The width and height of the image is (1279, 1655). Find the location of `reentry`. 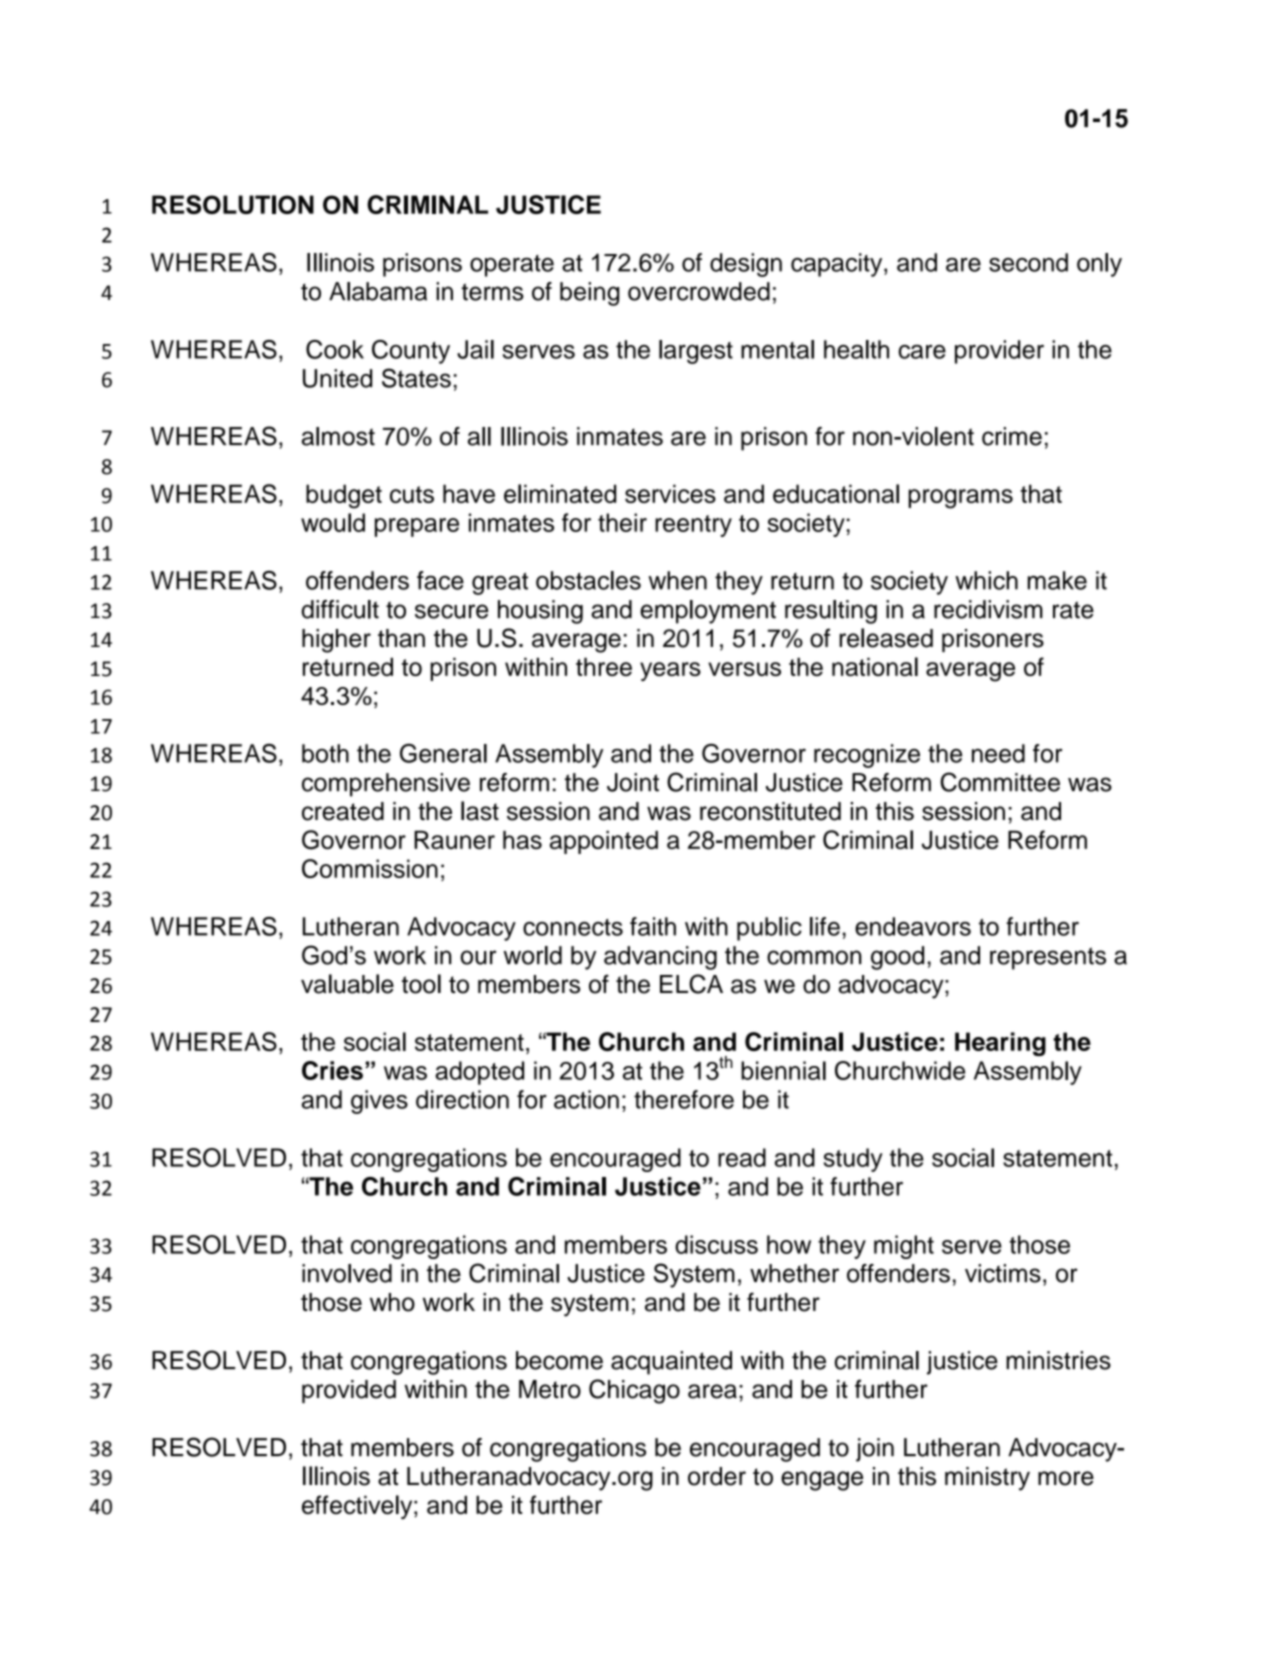

reentry is located at coordinates (693, 526).
